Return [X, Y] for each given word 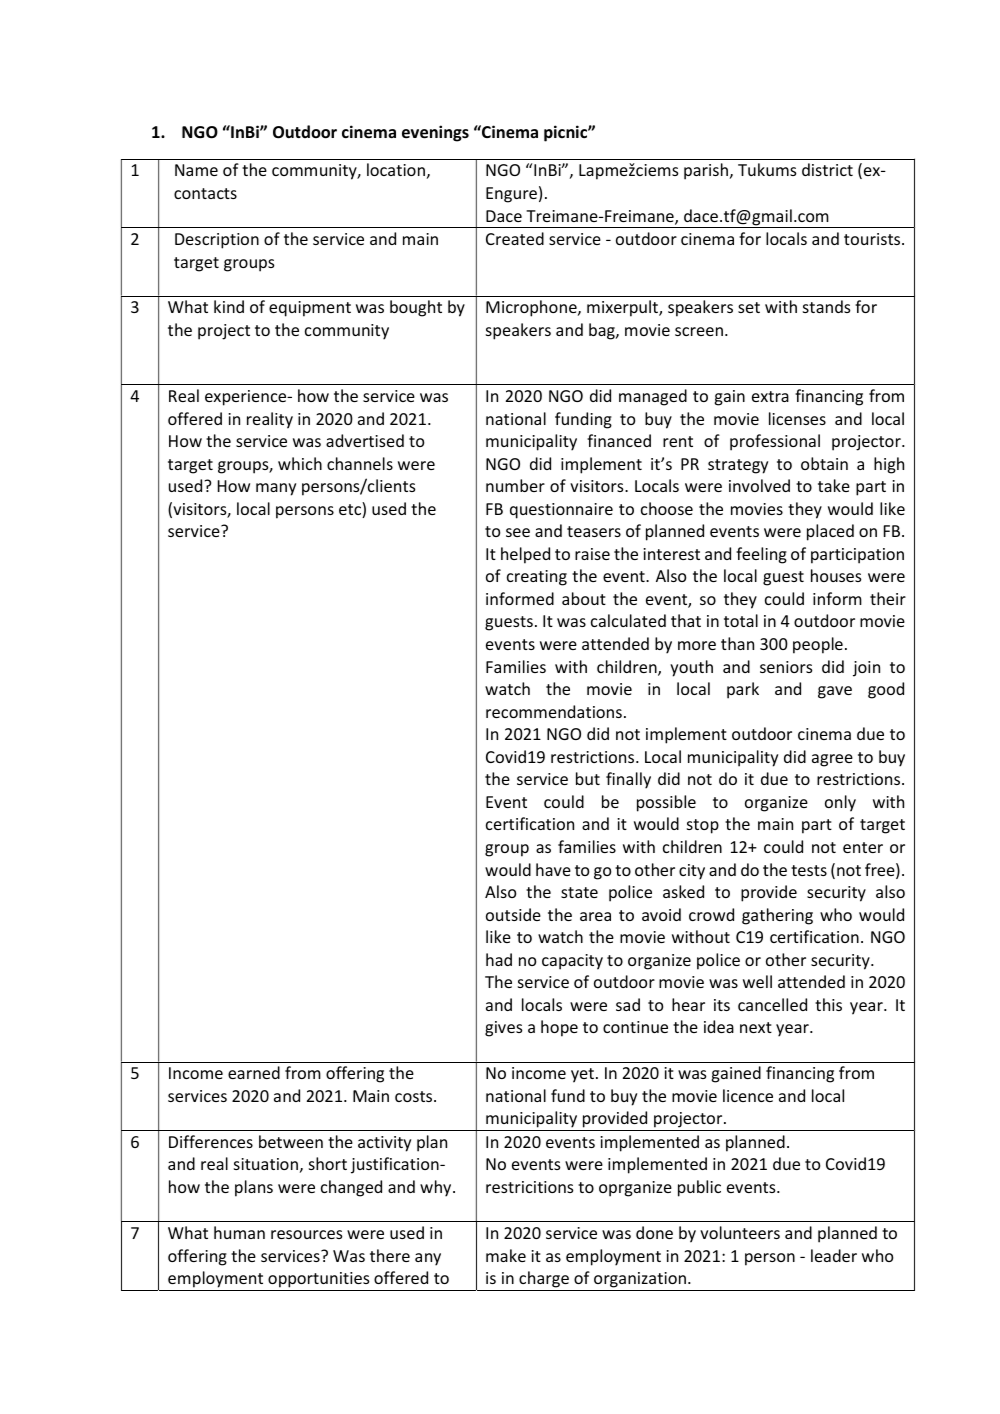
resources [307, 1234]
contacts [205, 193]
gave [835, 692]
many [276, 489]
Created [515, 238]
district [827, 169]
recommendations [554, 711]
